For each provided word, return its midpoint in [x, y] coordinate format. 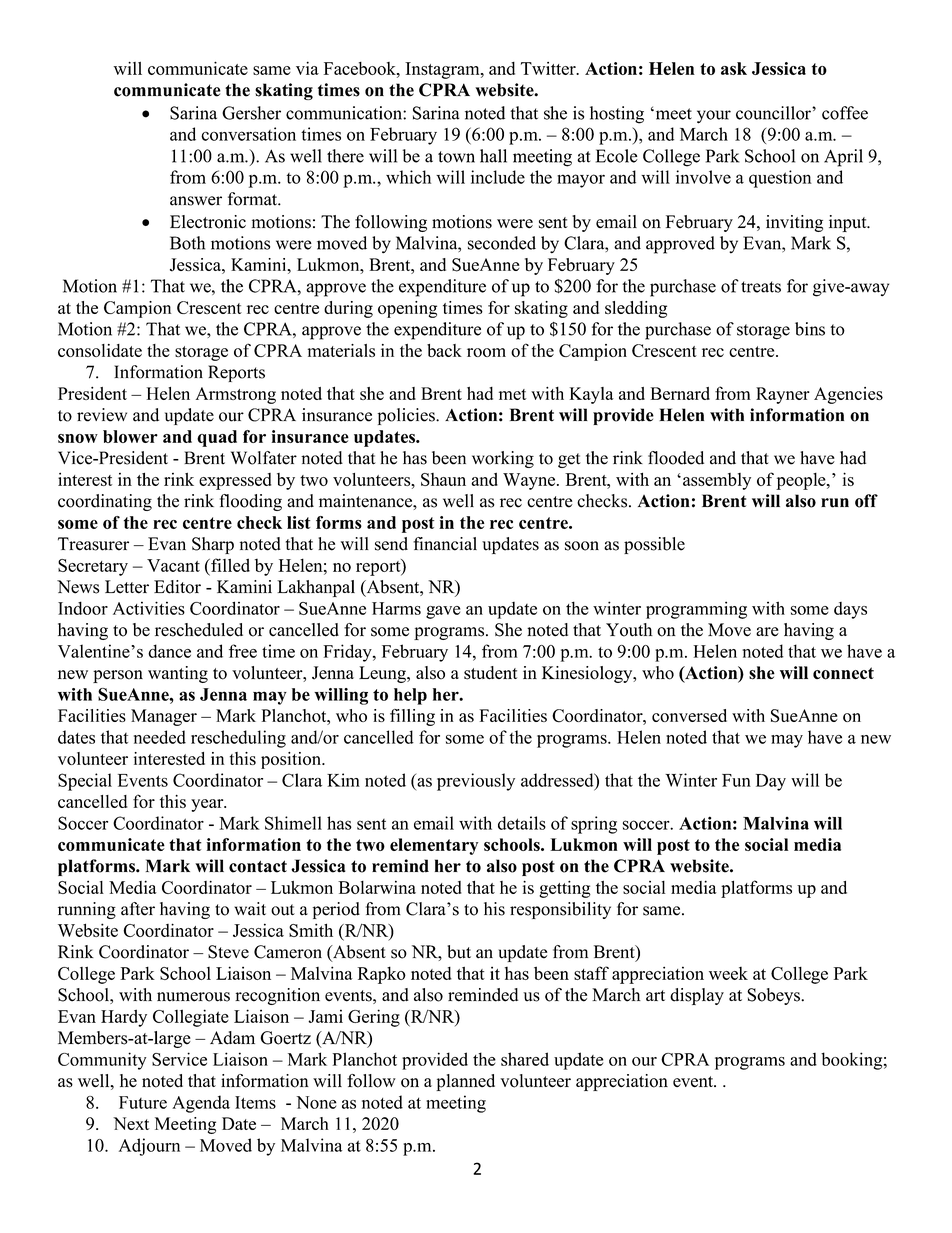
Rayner [783, 395]
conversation [248, 134]
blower [130, 436]
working [503, 459]
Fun [736, 780]
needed [160, 737]
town [456, 157]
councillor [774, 113]
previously [476, 782]
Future [143, 1102]
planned [465, 1082]
